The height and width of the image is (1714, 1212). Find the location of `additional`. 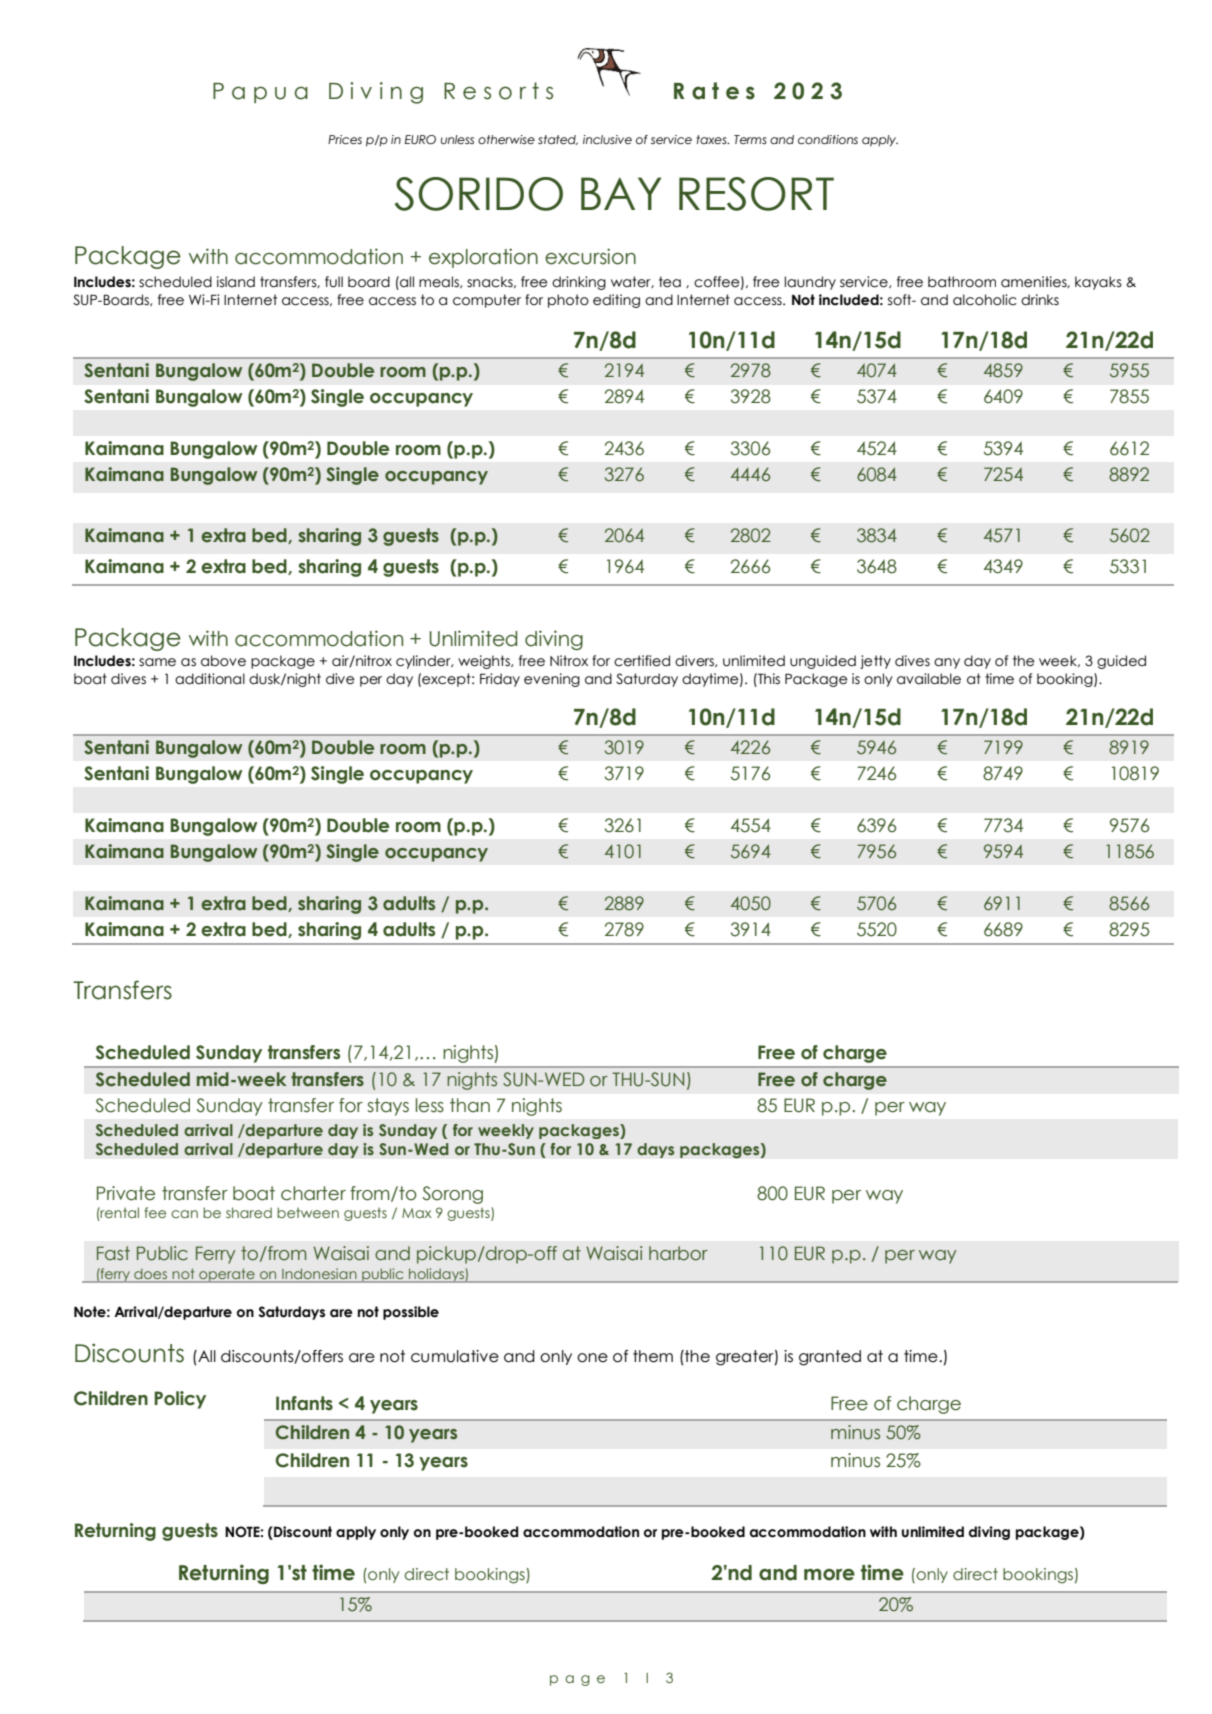

additional is located at coordinates (210, 679).
